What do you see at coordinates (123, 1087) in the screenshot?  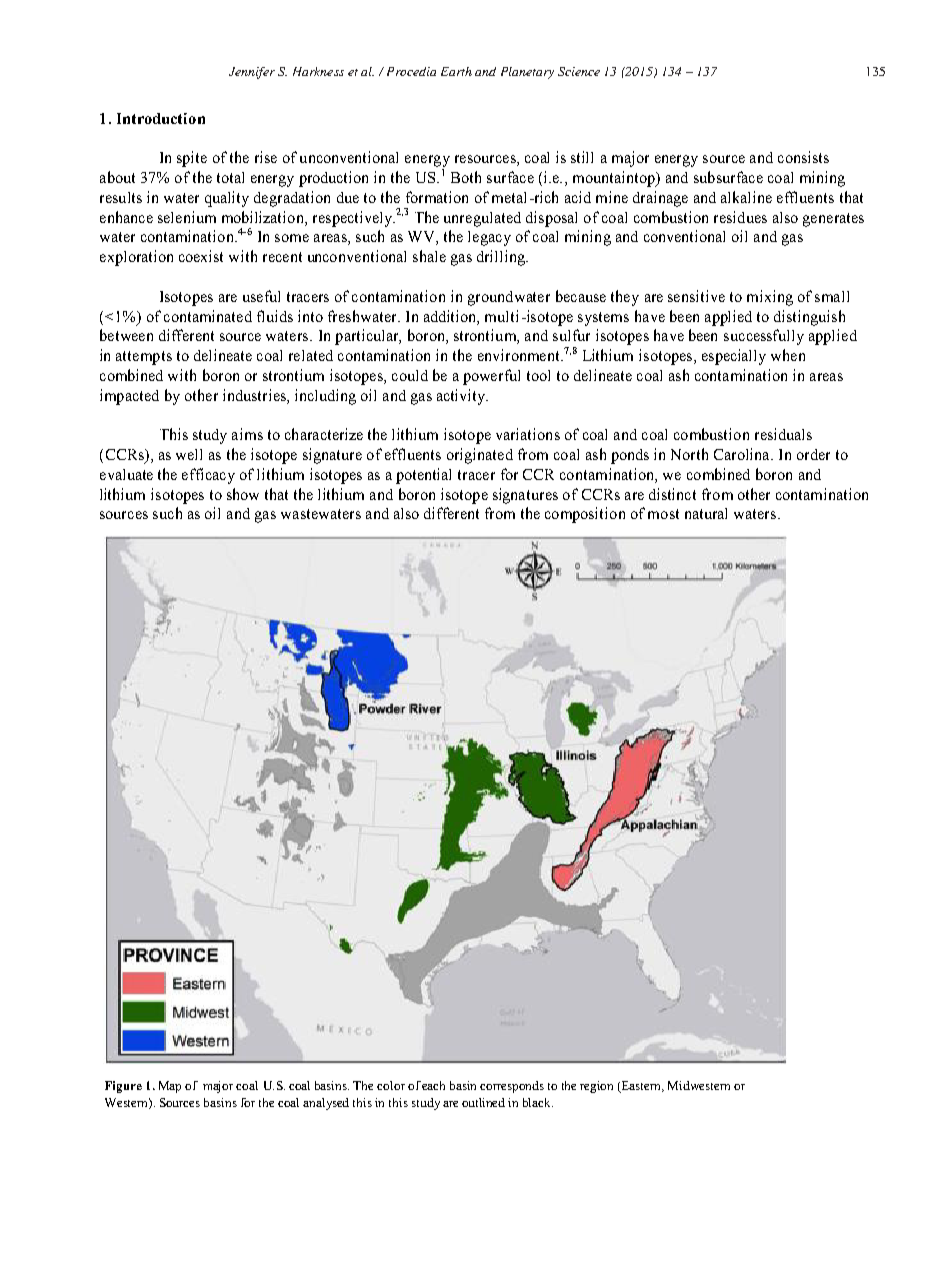 I see `Figure` at bounding box center [123, 1087].
